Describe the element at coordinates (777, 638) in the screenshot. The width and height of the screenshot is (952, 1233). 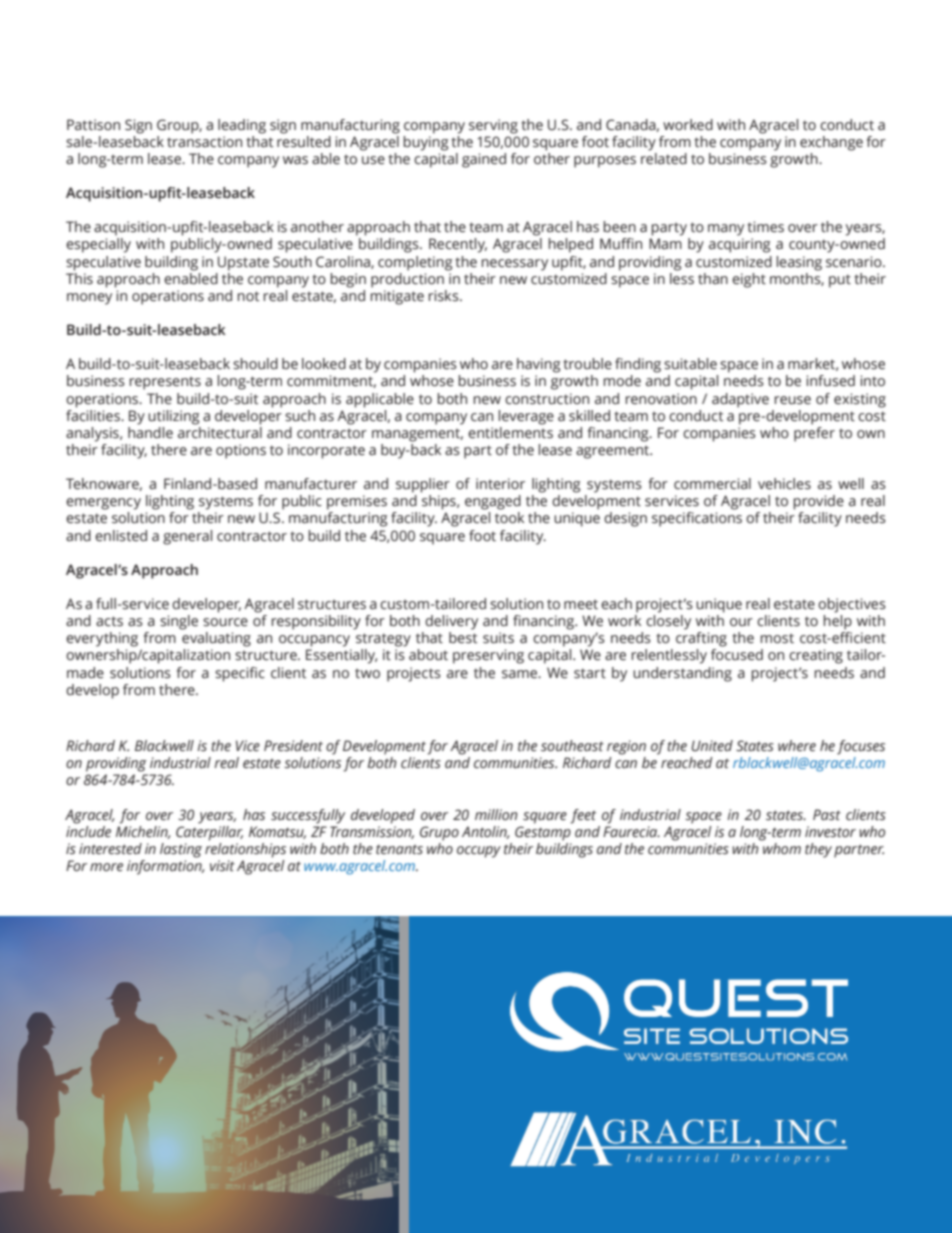
I see `most` at that location.
